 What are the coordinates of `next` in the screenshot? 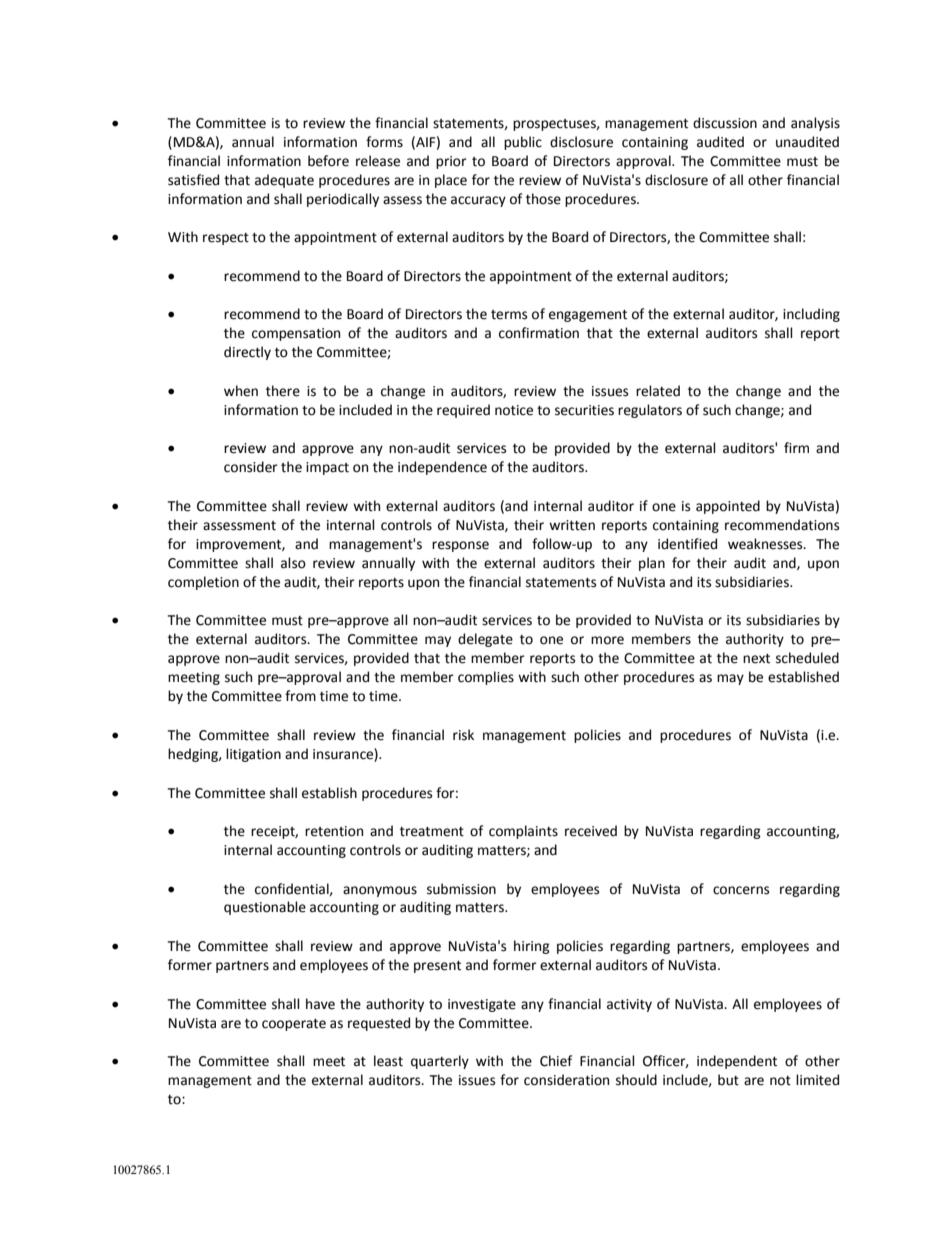 It's located at (756, 659).
